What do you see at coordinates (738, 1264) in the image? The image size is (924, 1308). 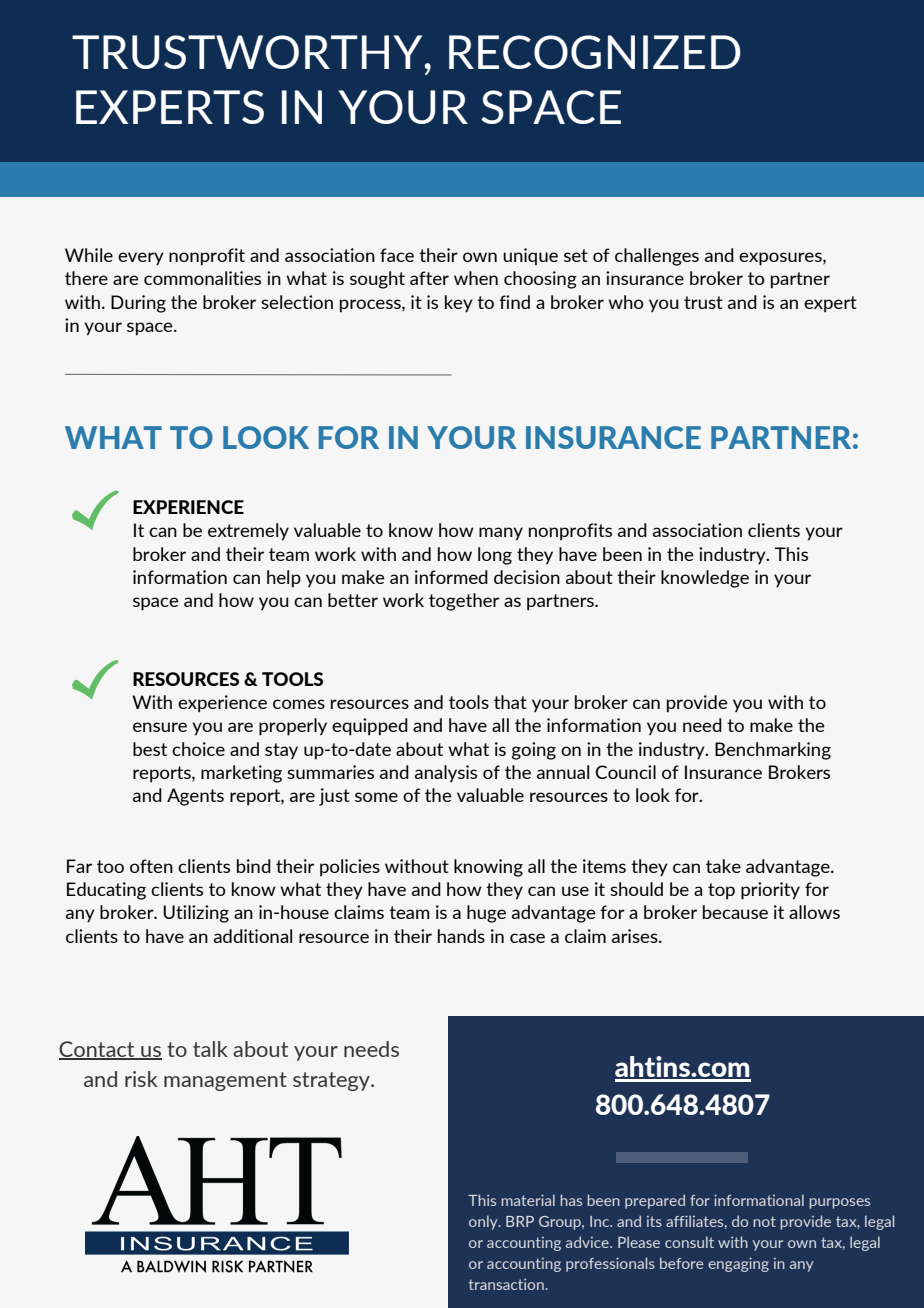 I see `engaging` at bounding box center [738, 1264].
